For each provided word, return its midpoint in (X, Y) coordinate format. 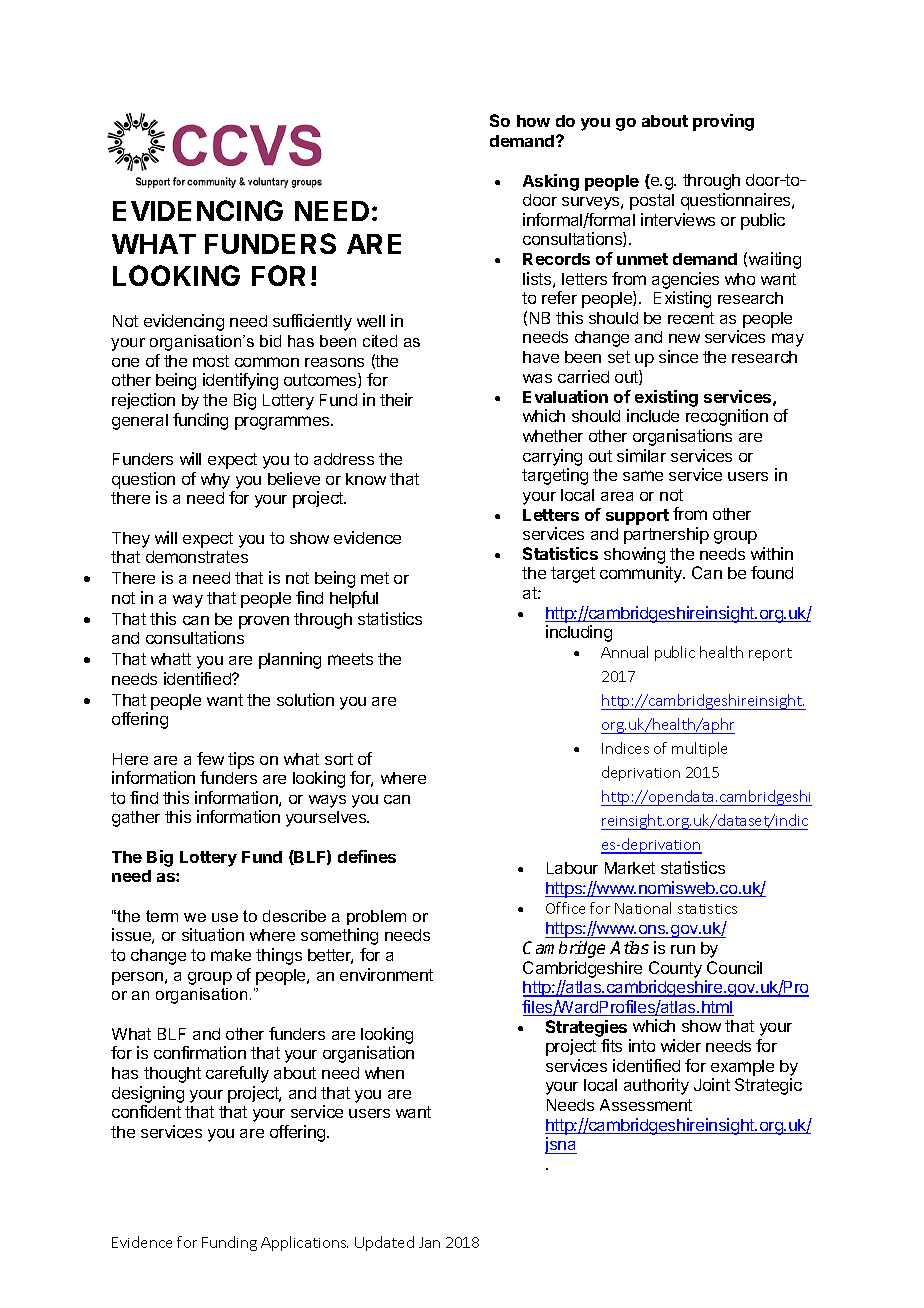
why (215, 481)
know (366, 479)
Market (630, 868)
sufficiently (312, 322)
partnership (666, 535)
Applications (304, 1243)
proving (723, 122)
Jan (429, 1242)
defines (367, 856)
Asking (551, 182)
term (162, 916)
